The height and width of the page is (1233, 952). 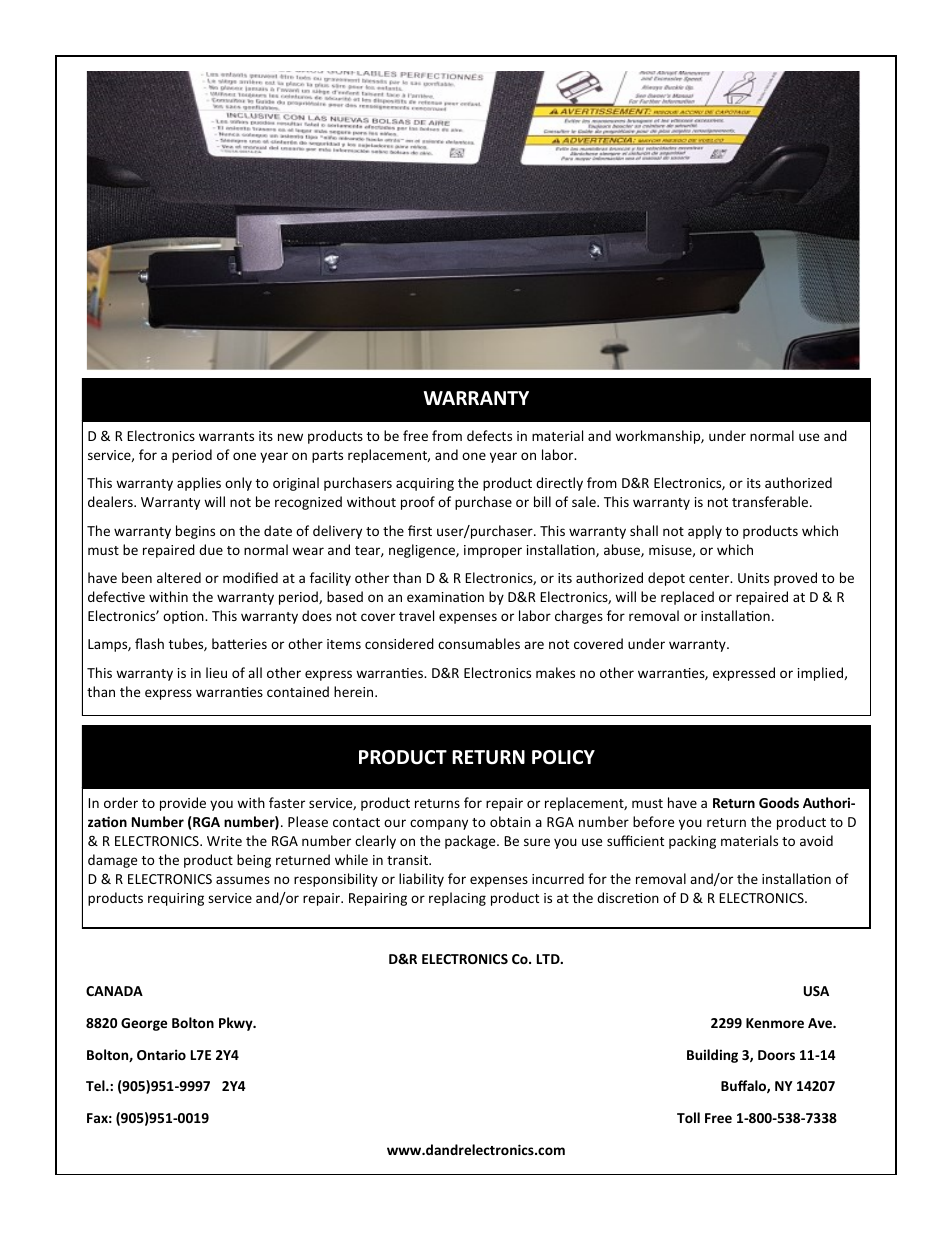 What do you see at coordinates (184, 617) in the page?
I see `option` at bounding box center [184, 617].
